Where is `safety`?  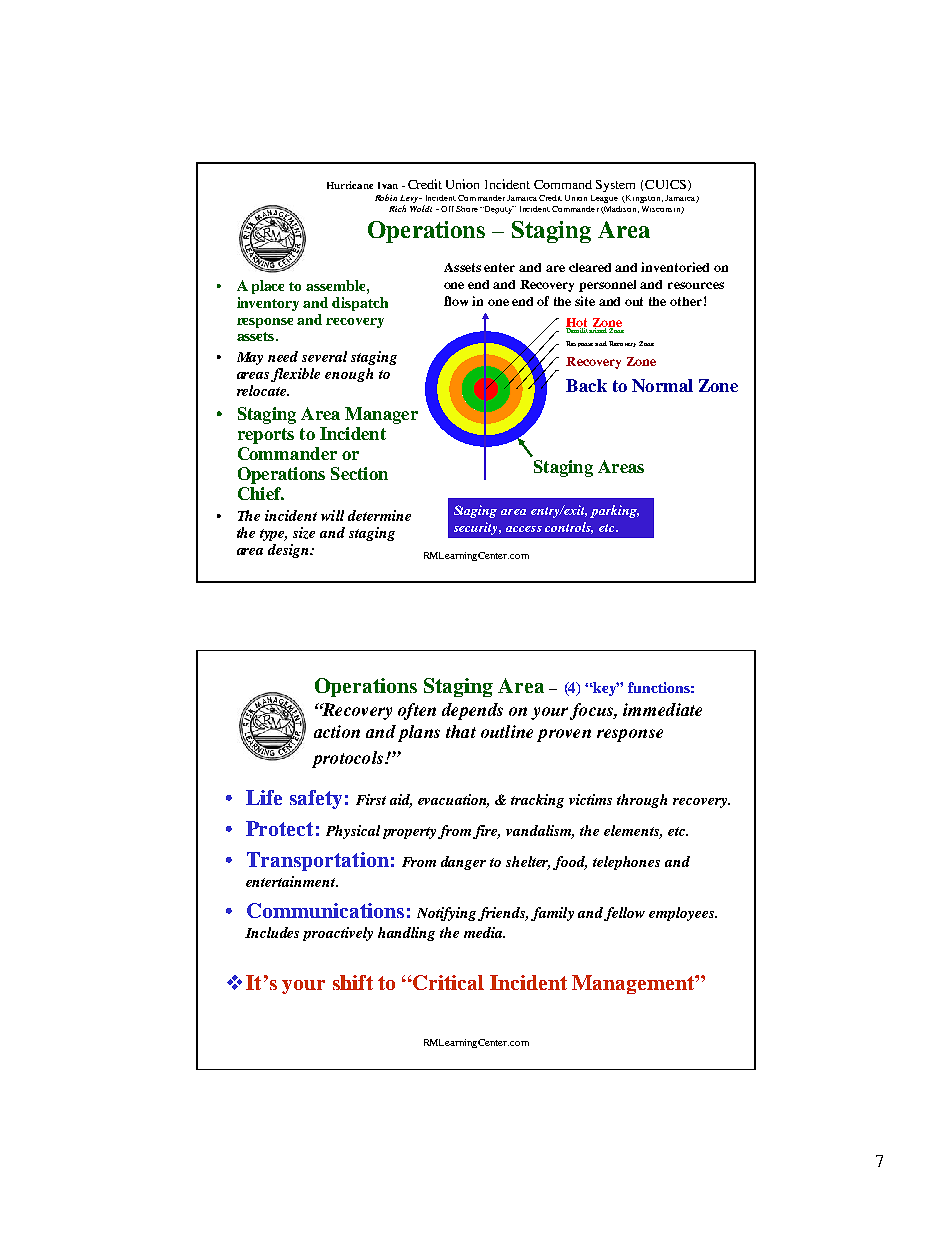 safety is located at coordinates (316, 799).
